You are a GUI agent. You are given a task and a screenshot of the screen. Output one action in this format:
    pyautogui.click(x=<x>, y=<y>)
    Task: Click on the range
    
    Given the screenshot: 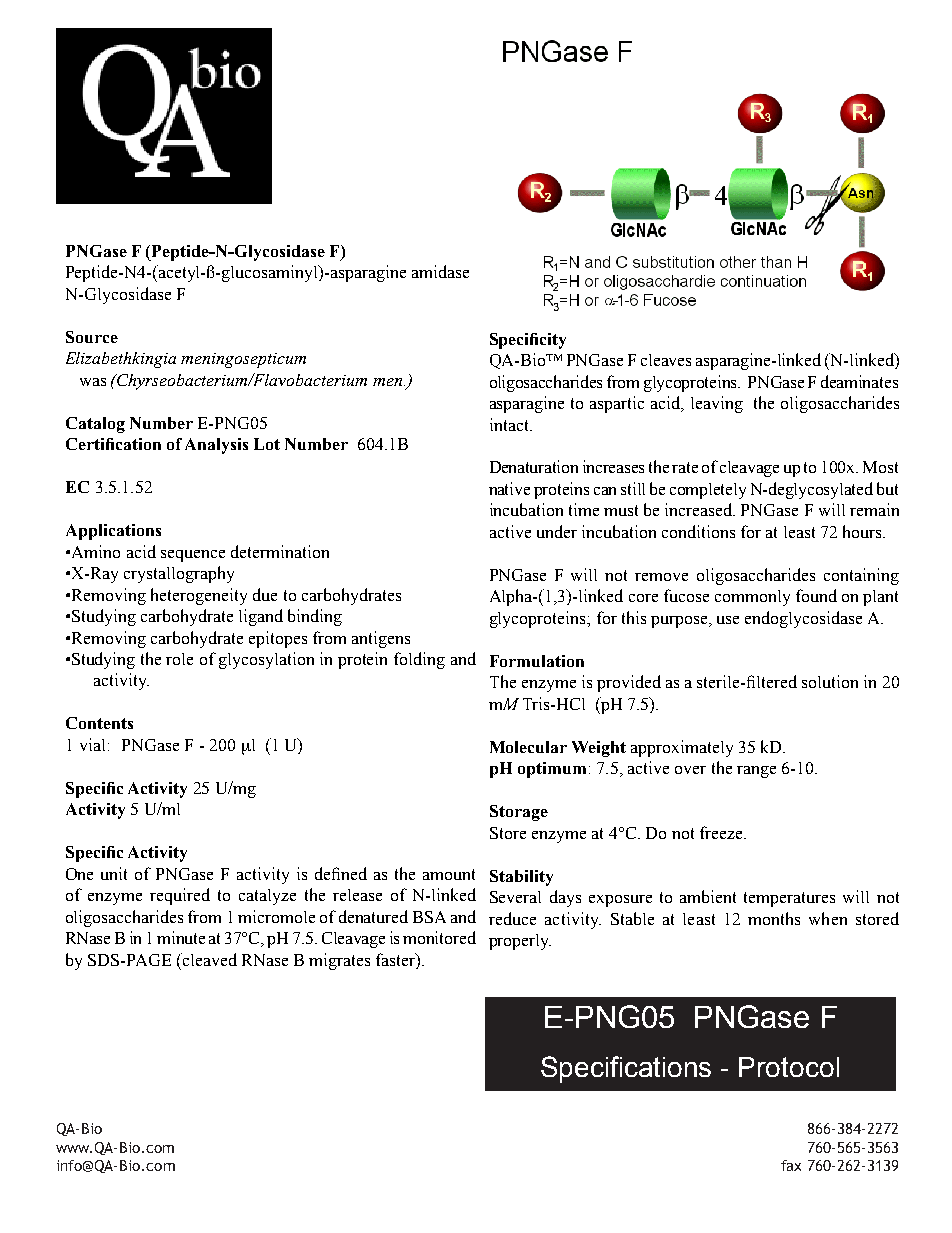 What is the action you would take?
    pyautogui.click(x=756, y=772)
